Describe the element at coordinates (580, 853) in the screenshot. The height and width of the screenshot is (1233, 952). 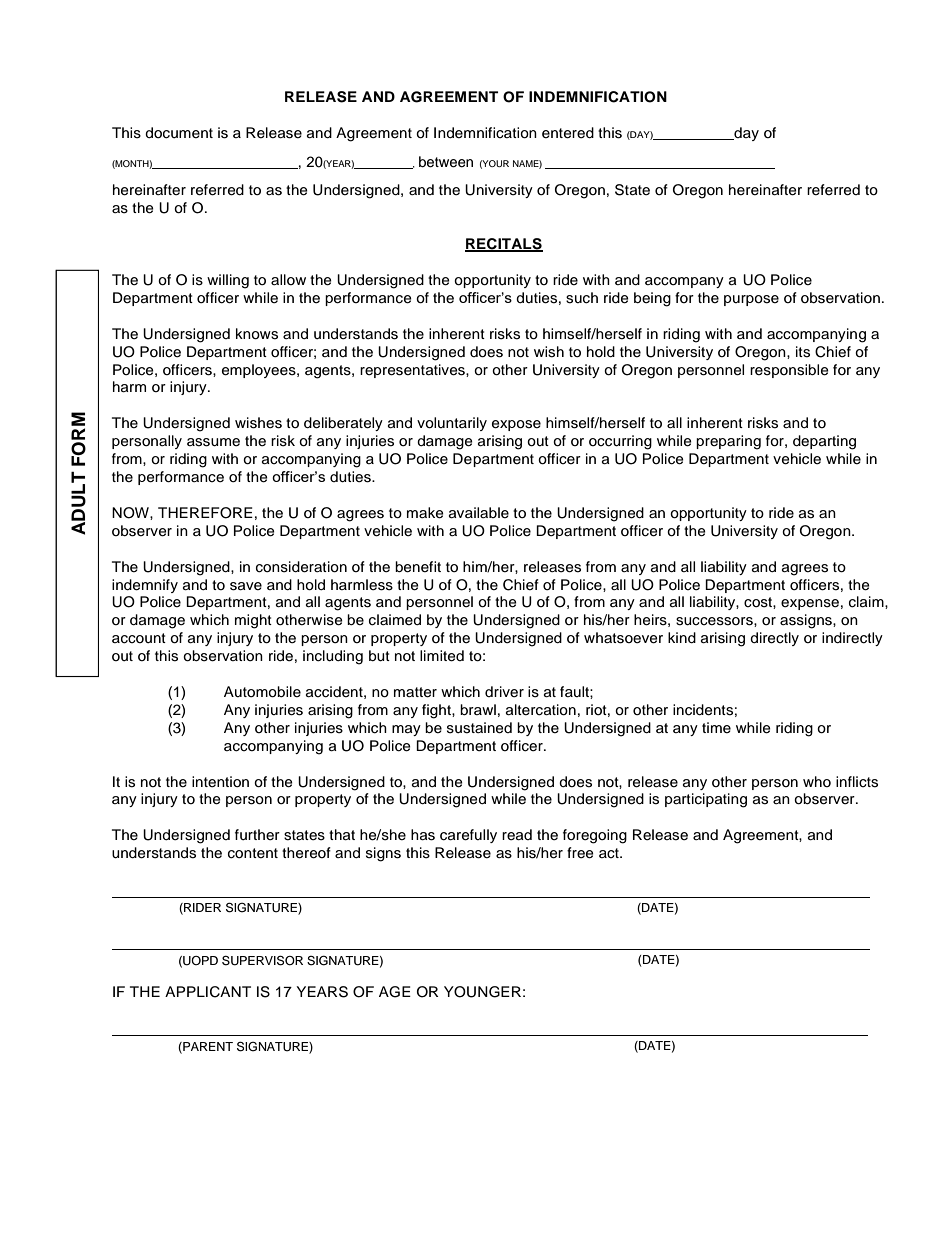
I see `free` at that location.
